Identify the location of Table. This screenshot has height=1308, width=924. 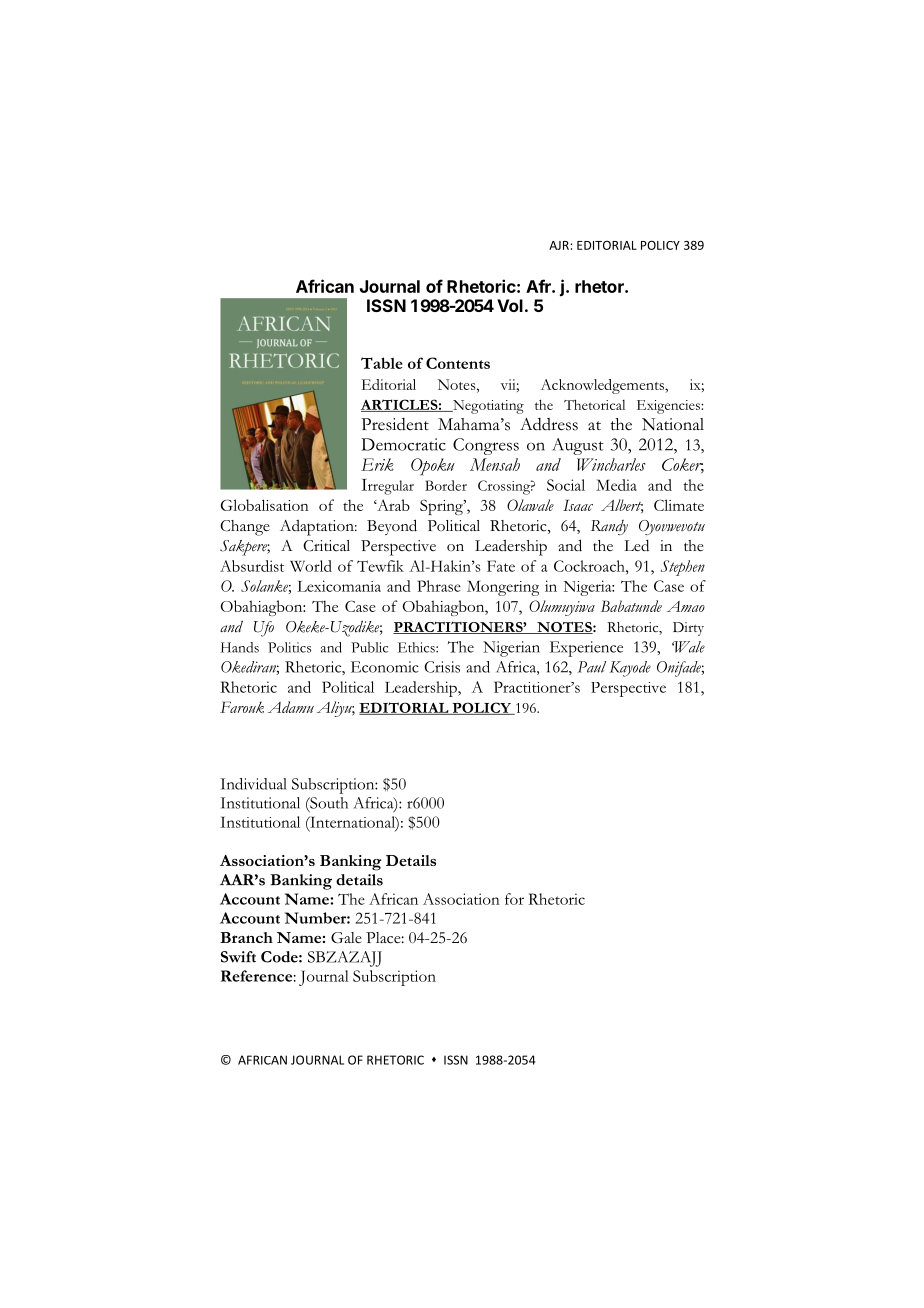
(382, 363).
